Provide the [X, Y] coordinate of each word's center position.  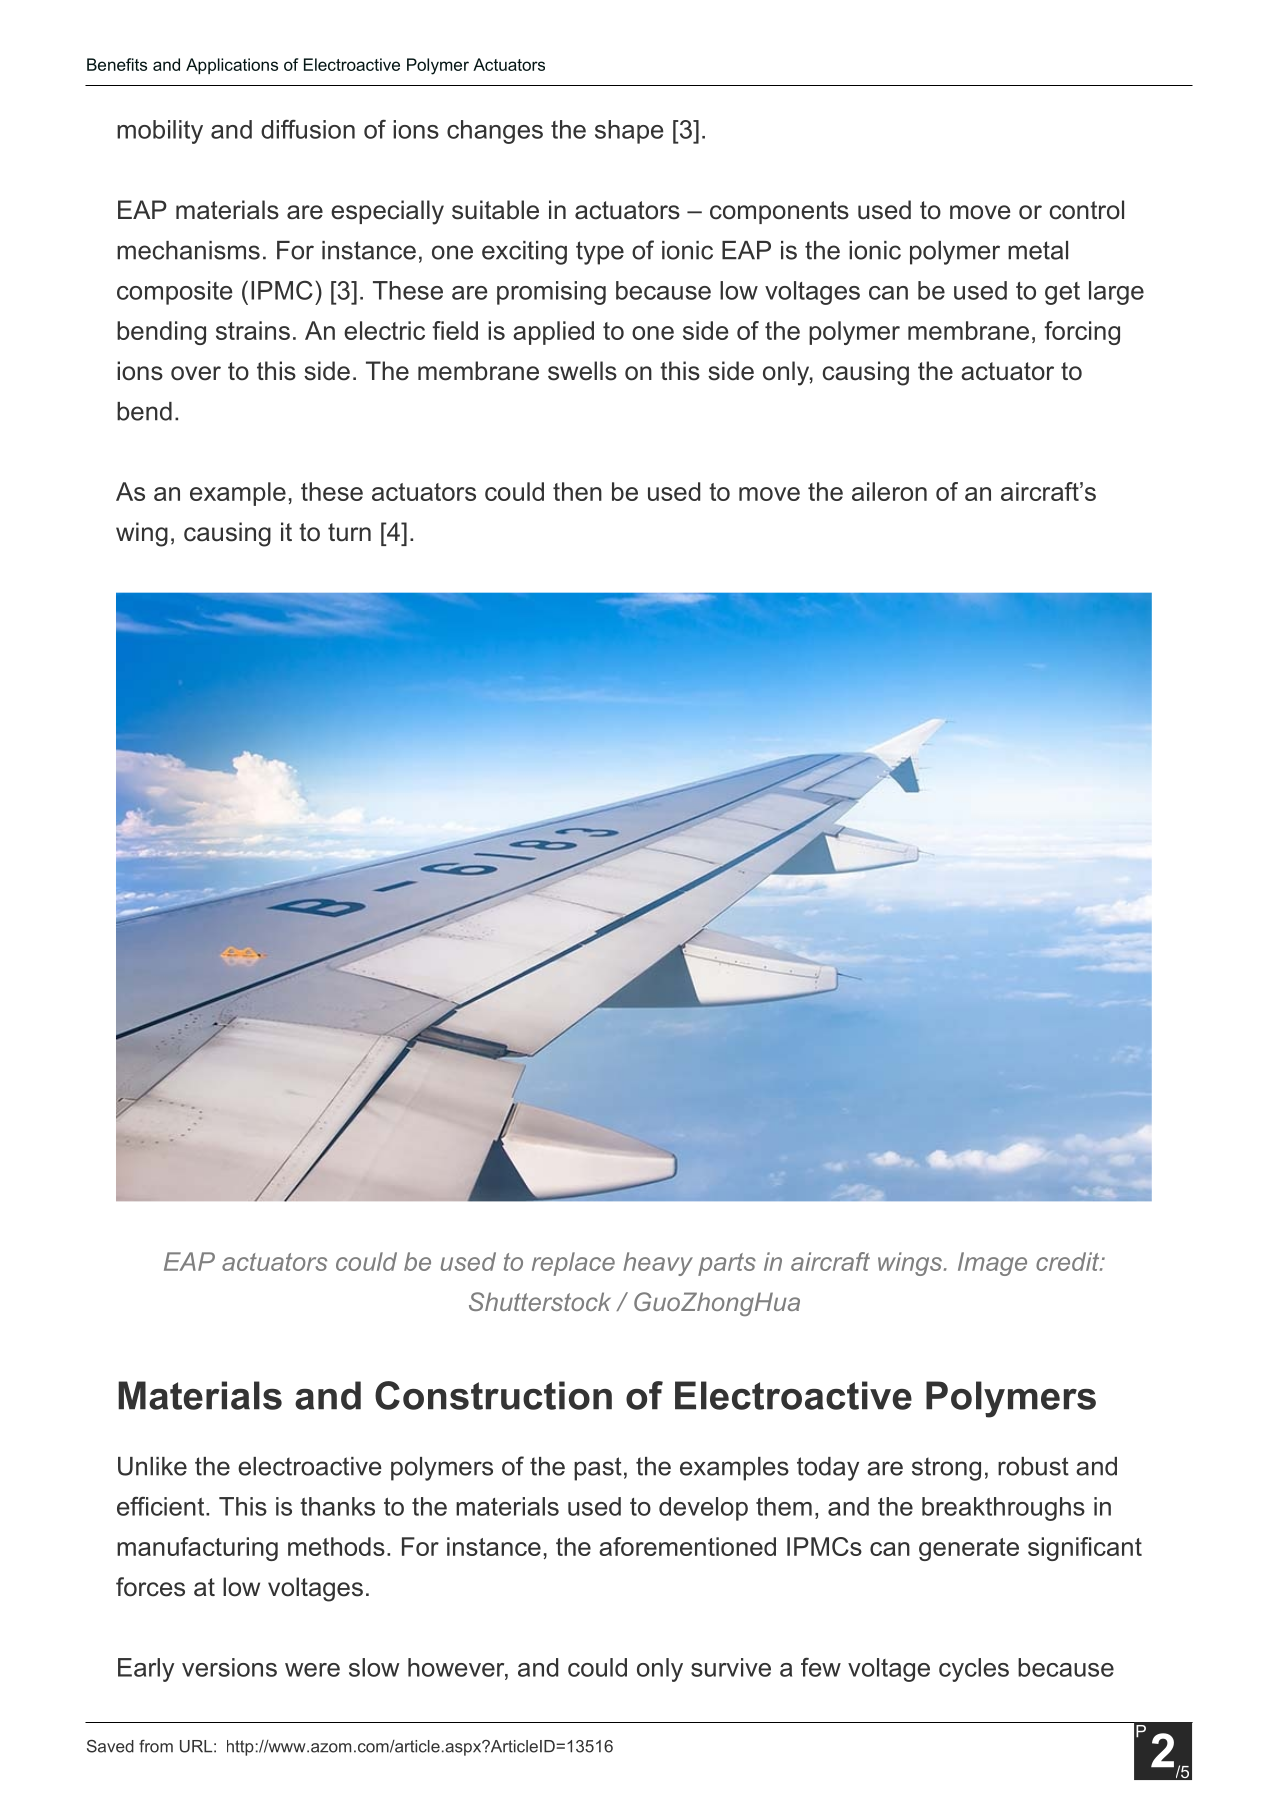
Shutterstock [540, 1301]
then [577, 491]
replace [573, 1264]
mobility [160, 132]
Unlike [152, 1466]
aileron [889, 491]
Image [992, 1264]
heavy [658, 1264]
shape [629, 132]
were [312, 1670]
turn [349, 532]
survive [731, 1667]
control [1087, 210]
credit [1069, 1261]
